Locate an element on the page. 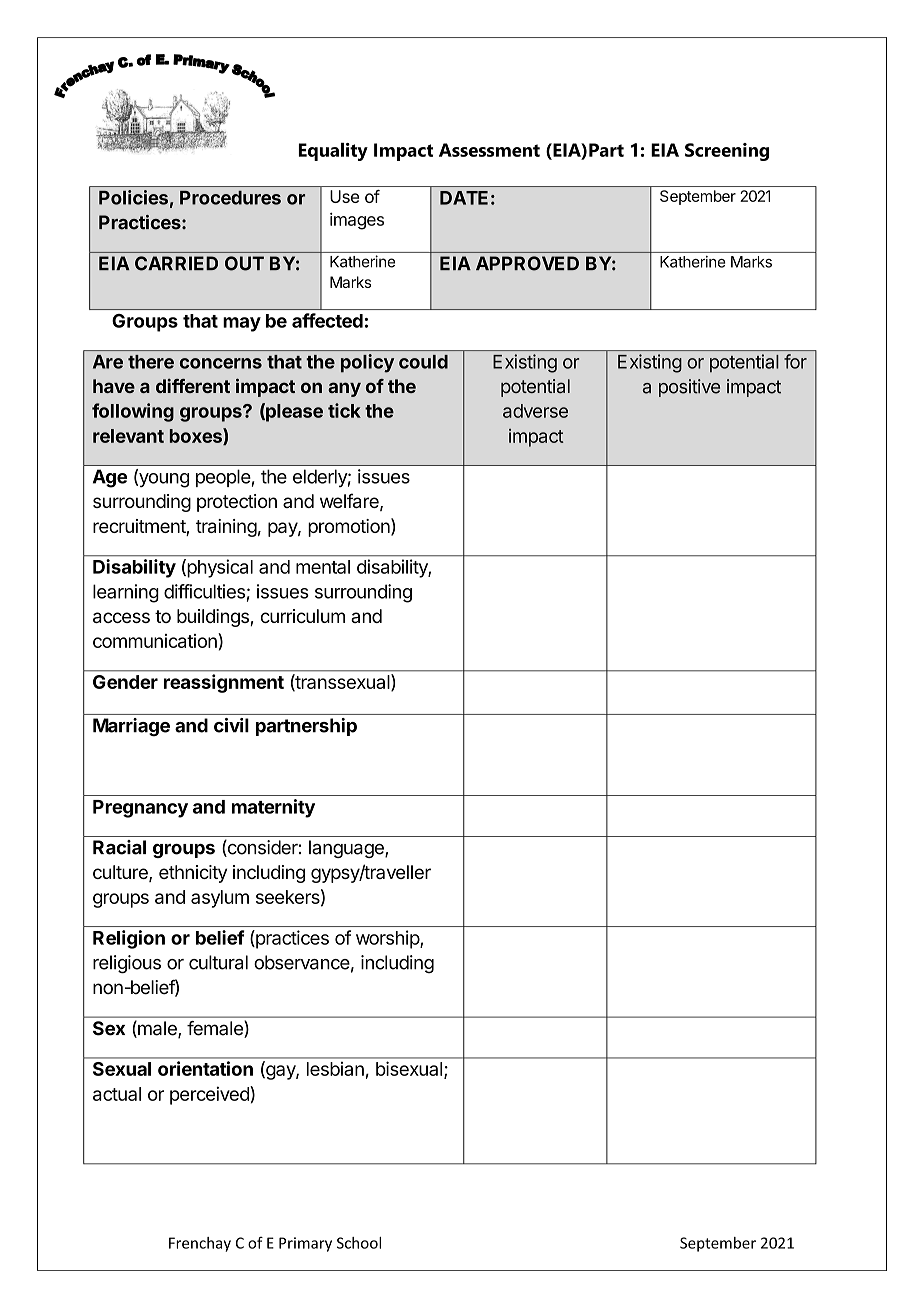 This page has height=1308, width=924. reassignment is located at coordinates (224, 683).
